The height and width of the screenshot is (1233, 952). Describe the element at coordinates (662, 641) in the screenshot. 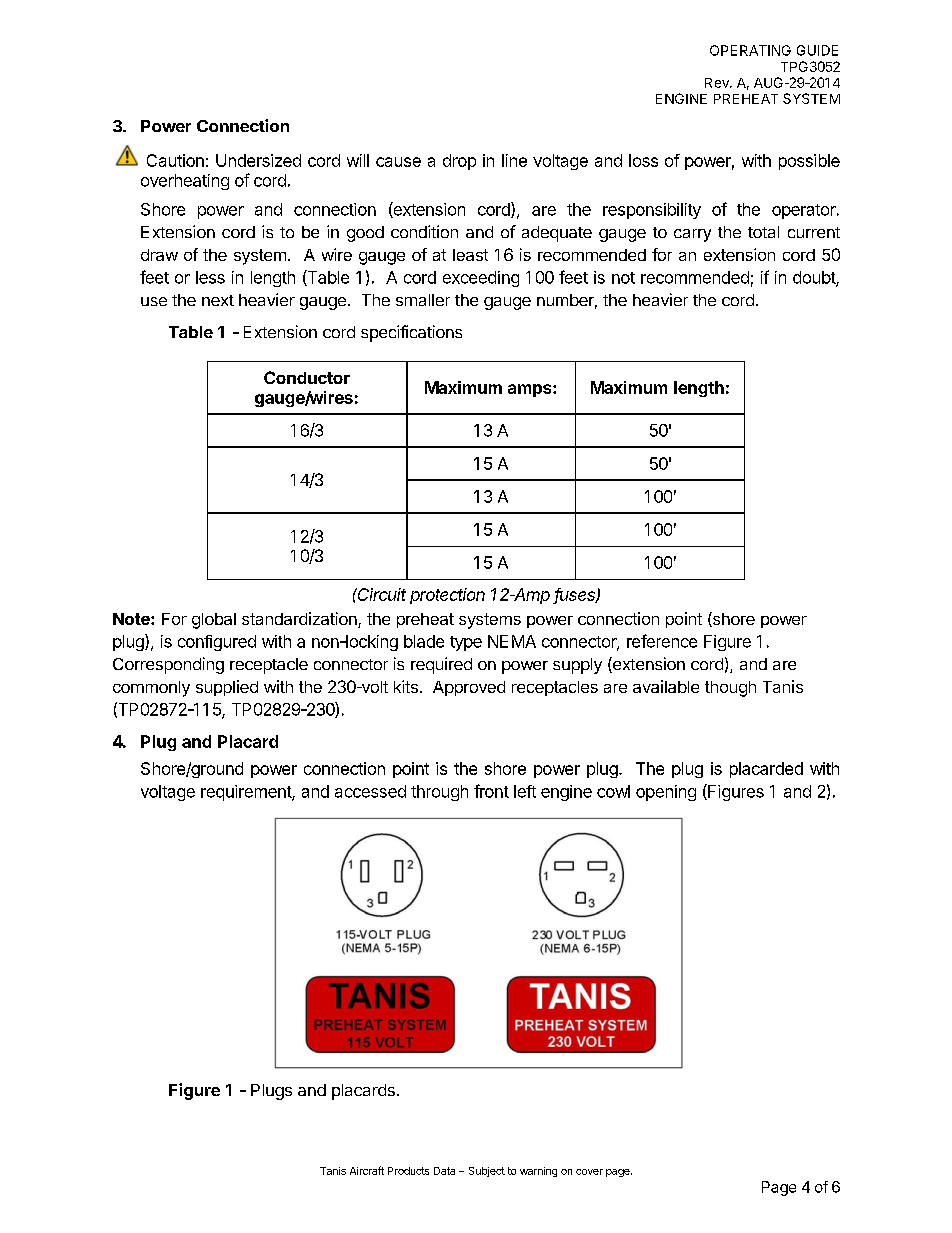

I see `reference` at that location.
